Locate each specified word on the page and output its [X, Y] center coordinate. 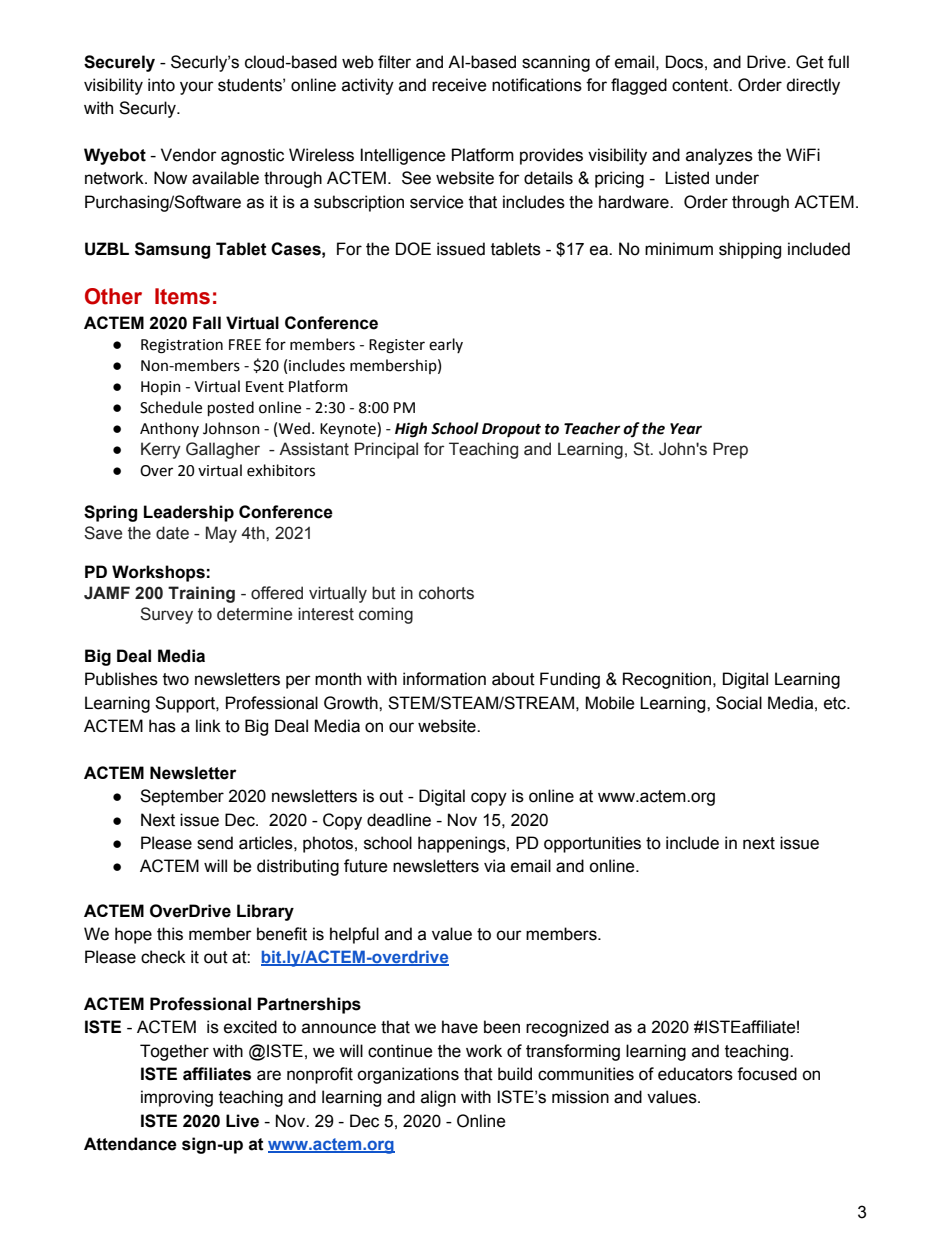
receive [459, 85]
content [701, 85]
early [446, 345]
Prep [730, 450]
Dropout [511, 430]
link [208, 725]
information [444, 679]
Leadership [189, 513]
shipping [750, 250]
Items [182, 296]
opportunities [592, 844]
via [494, 866]
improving [177, 1098]
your [197, 88]
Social [739, 703]
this [170, 934]
